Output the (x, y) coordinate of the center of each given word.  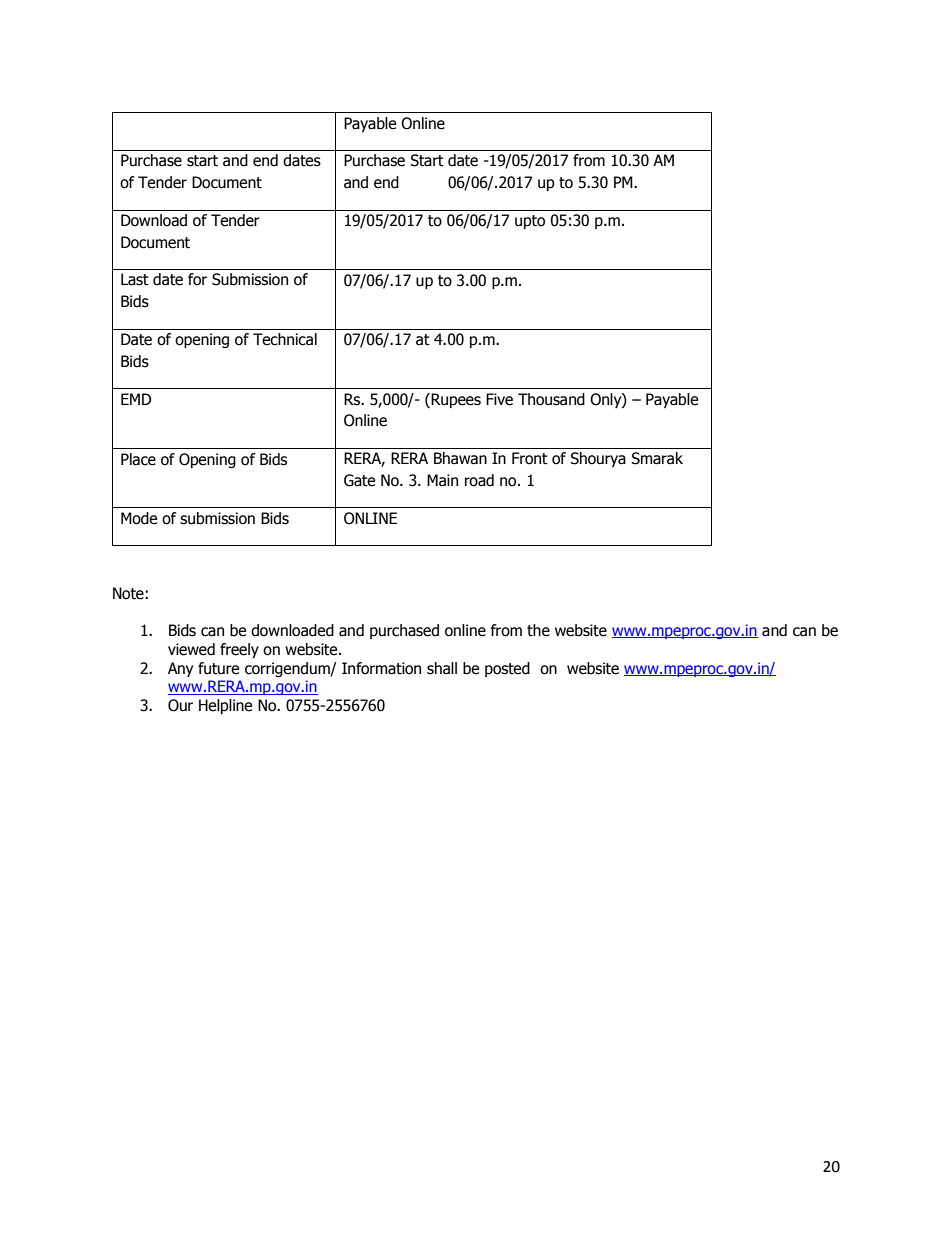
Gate (359, 480)
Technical (285, 339)
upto (530, 222)
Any (180, 669)
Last (135, 279)
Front (530, 458)
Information (381, 668)
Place (138, 459)
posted (507, 669)
